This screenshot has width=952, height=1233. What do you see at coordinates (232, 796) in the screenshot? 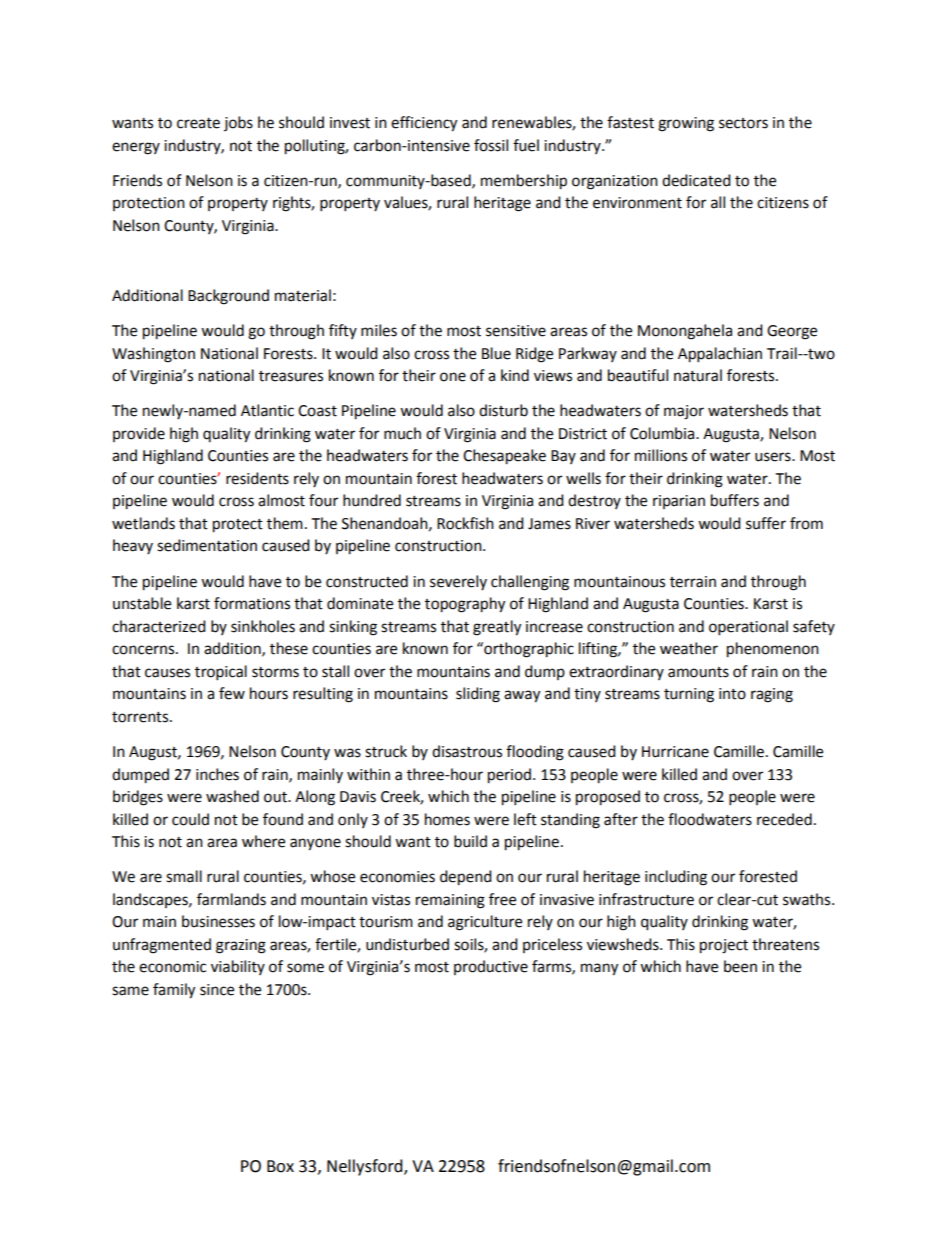
I see `washed` at bounding box center [232, 796].
